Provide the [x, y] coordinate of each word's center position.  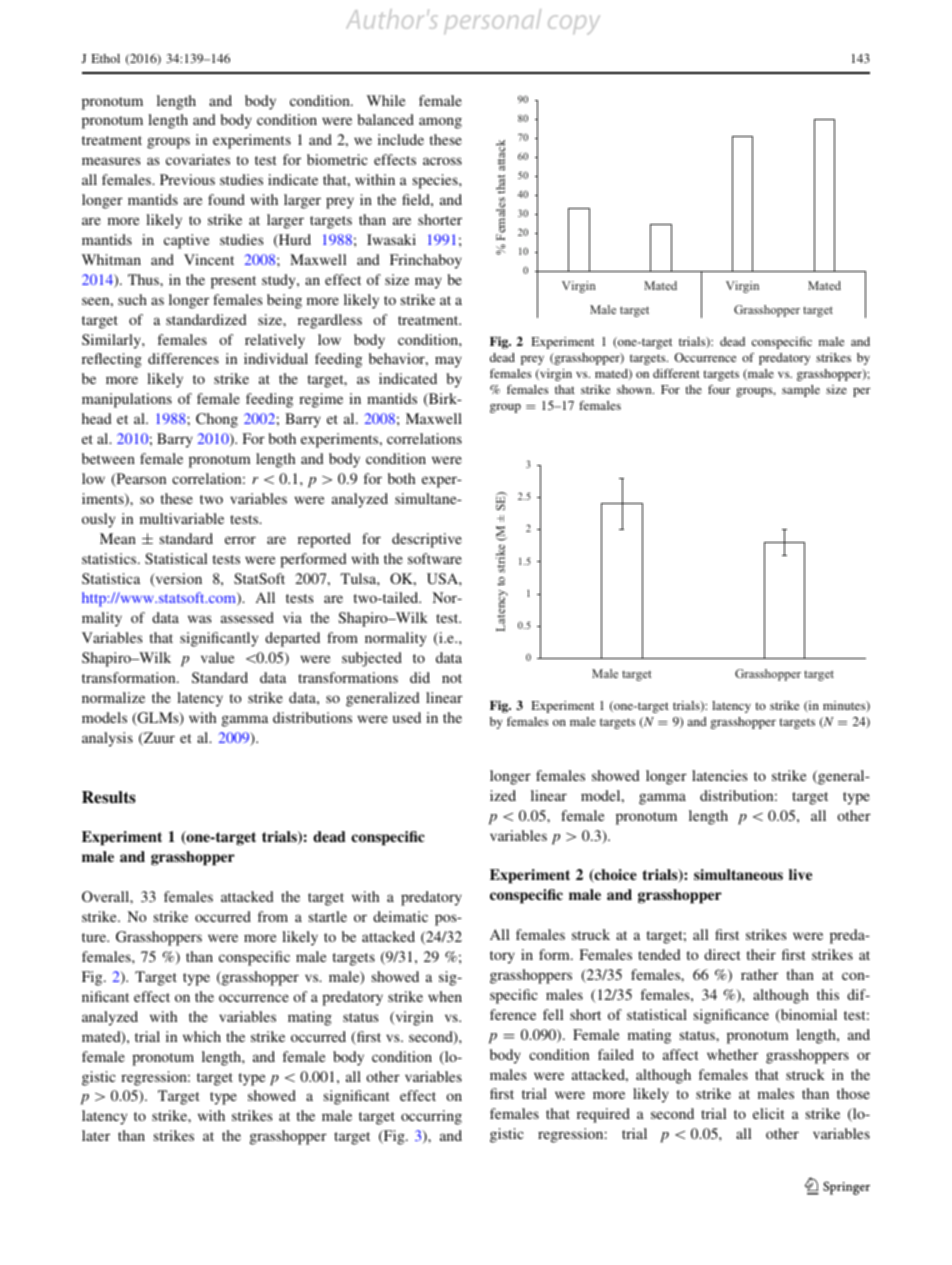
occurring [431, 1117]
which [202, 1036]
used [407, 717]
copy [574, 25]
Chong [217, 420]
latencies [720, 775]
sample [801, 391]
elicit [769, 1113]
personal [492, 21]
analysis [107, 739]
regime [321, 400]
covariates [198, 159]
